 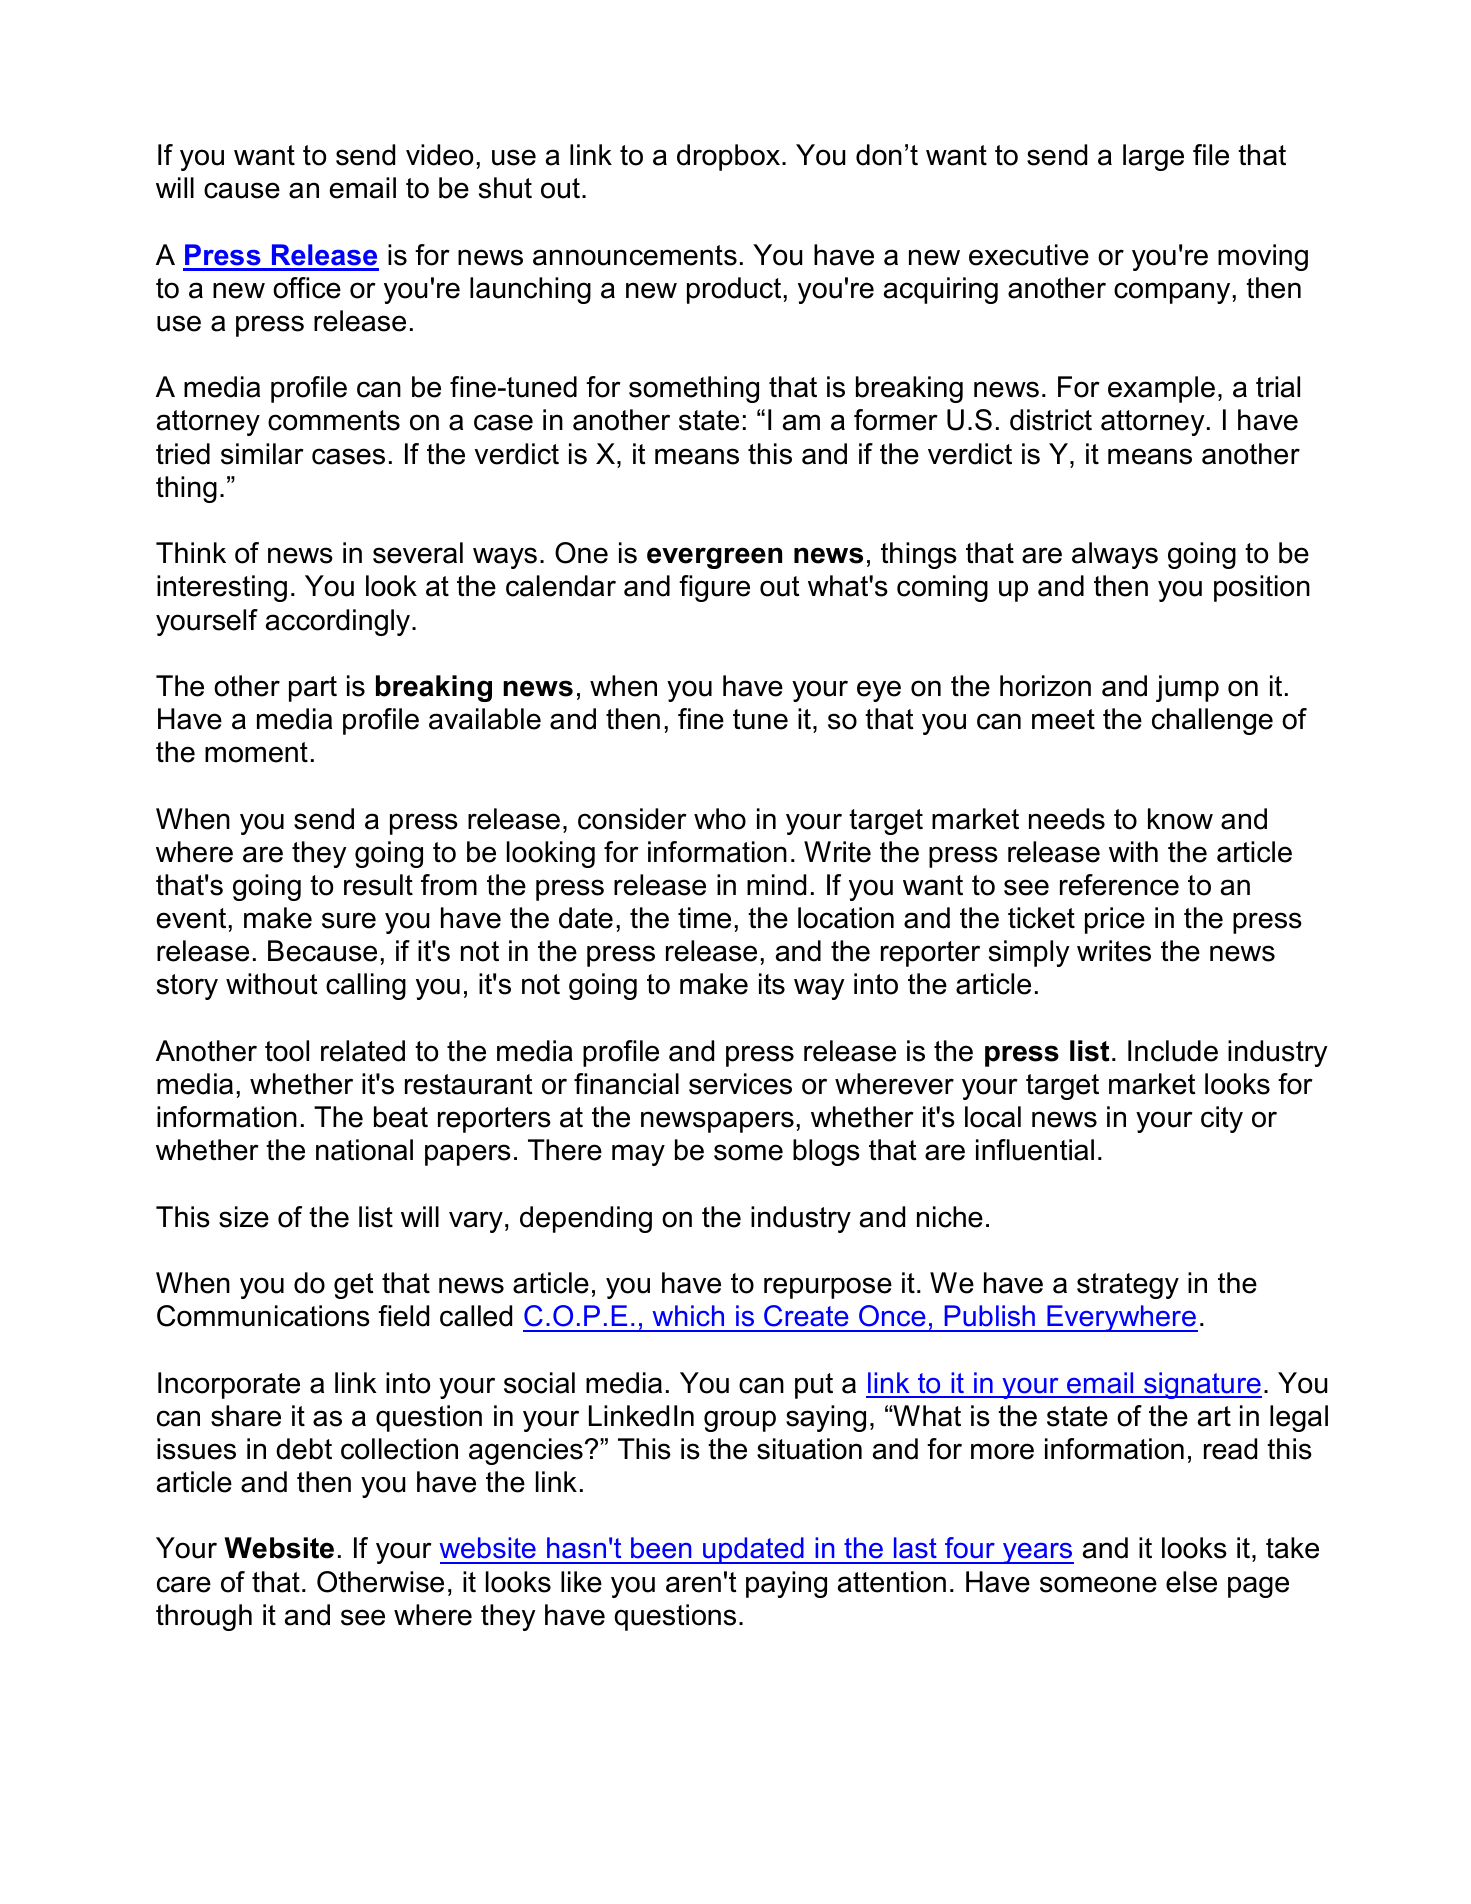 I want to click on else, so click(x=1191, y=1582).
